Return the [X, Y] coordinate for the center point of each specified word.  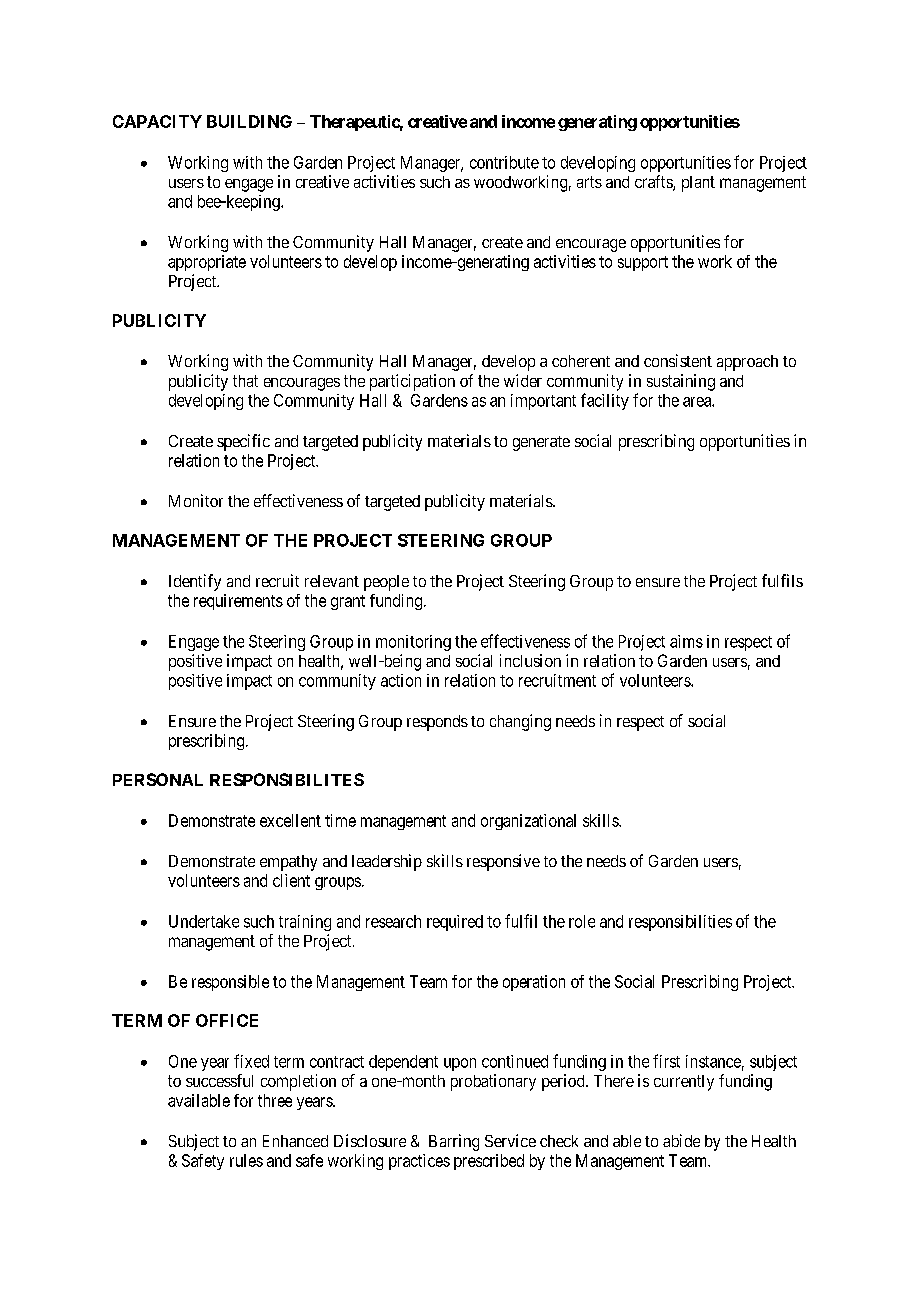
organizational [528, 822]
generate [541, 443]
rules [246, 1160]
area [698, 402]
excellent [290, 820]
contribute [504, 162]
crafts [654, 183]
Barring [454, 1142]
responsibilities [680, 923]
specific [243, 442]
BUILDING [249, 121]
